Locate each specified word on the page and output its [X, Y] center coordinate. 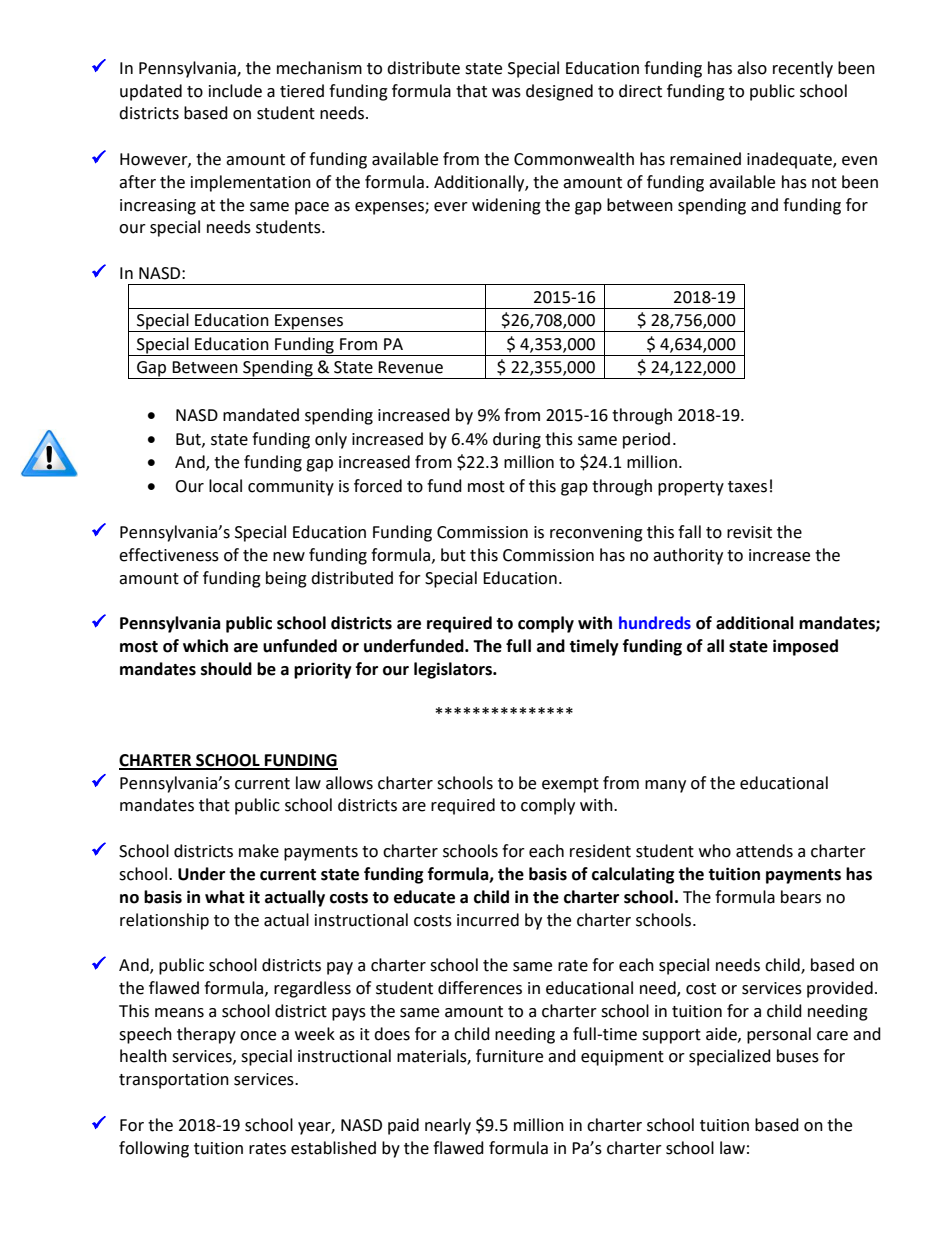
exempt [570, 785]
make [259, 851]
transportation [174, 1081]
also [752, 68]
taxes [747, 487]
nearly [448, 1126]
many [665, 786]
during [517, 440]
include [235, 91]
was [506, 93]
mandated [261, 415]
